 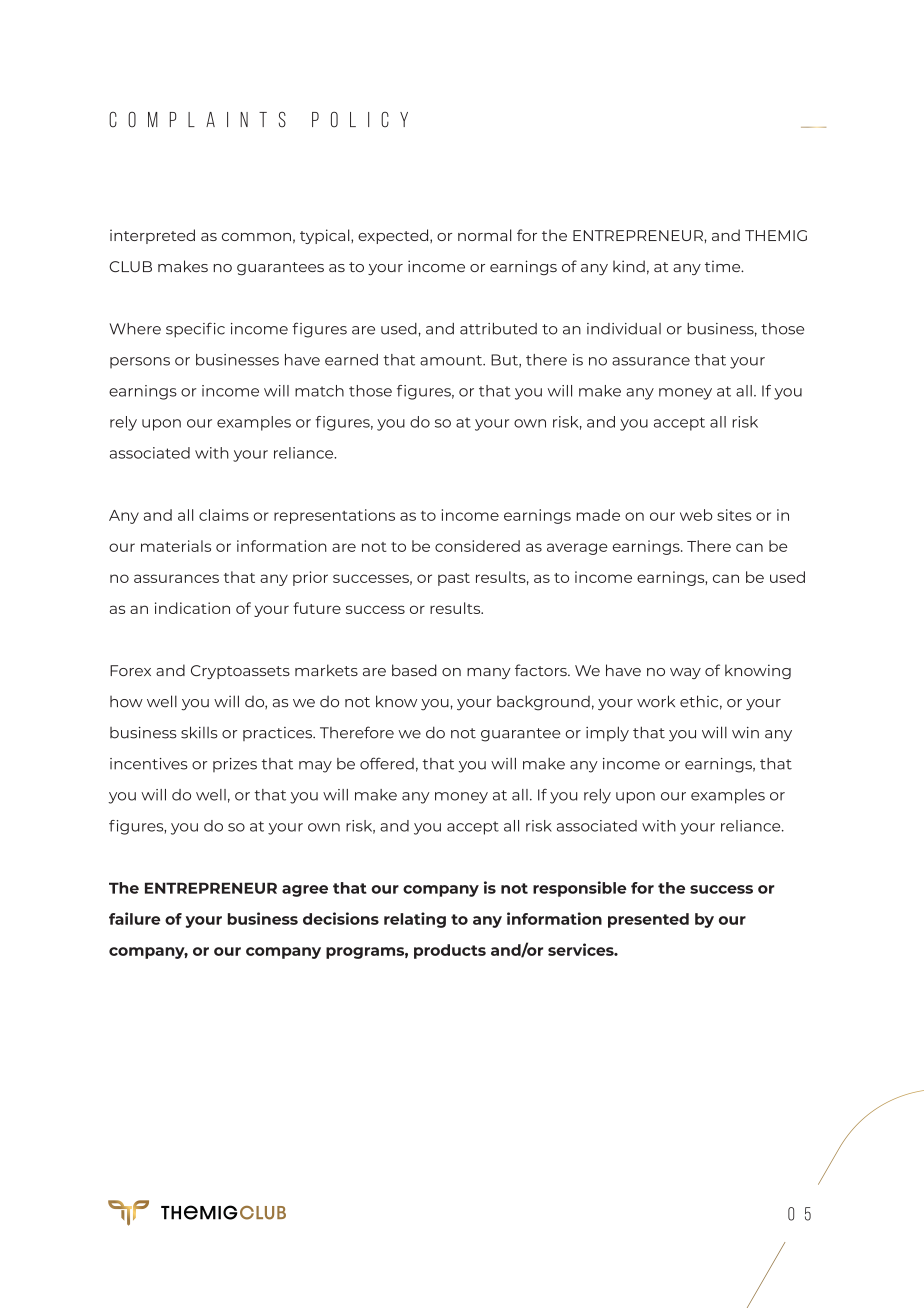 I want to click on persons, so click(x=140, y=363).
